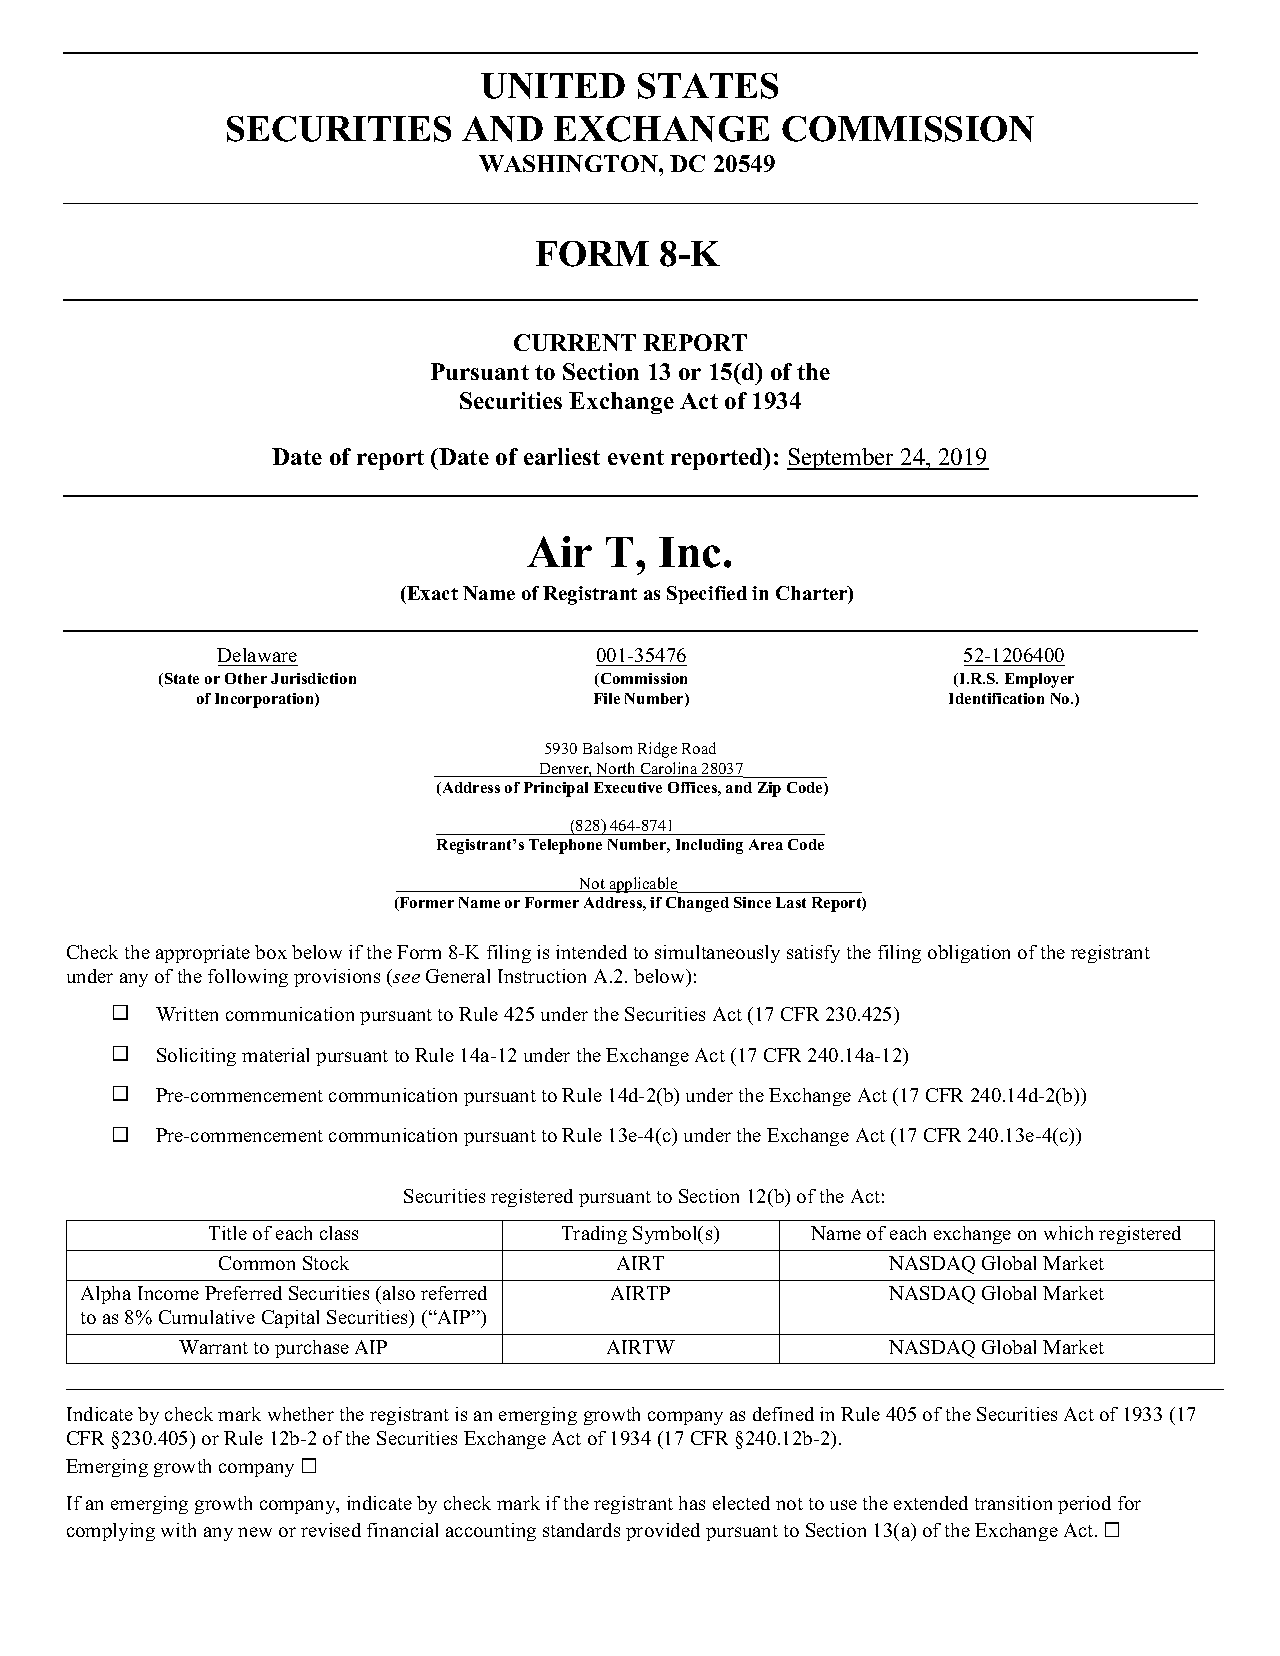  I want to click on Executive, so click(628, 787).
